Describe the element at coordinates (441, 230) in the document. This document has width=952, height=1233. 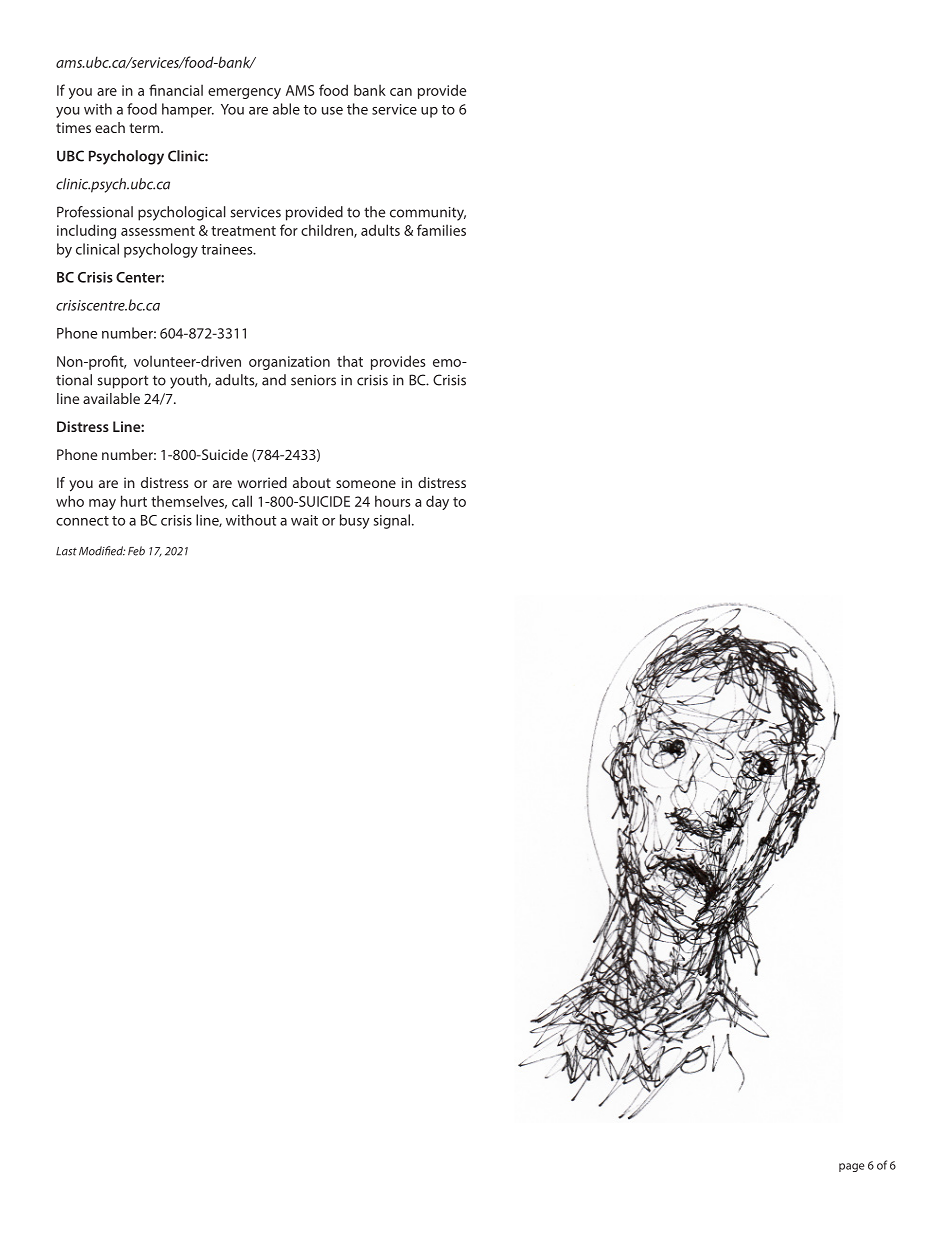
I see `families` at that location.
